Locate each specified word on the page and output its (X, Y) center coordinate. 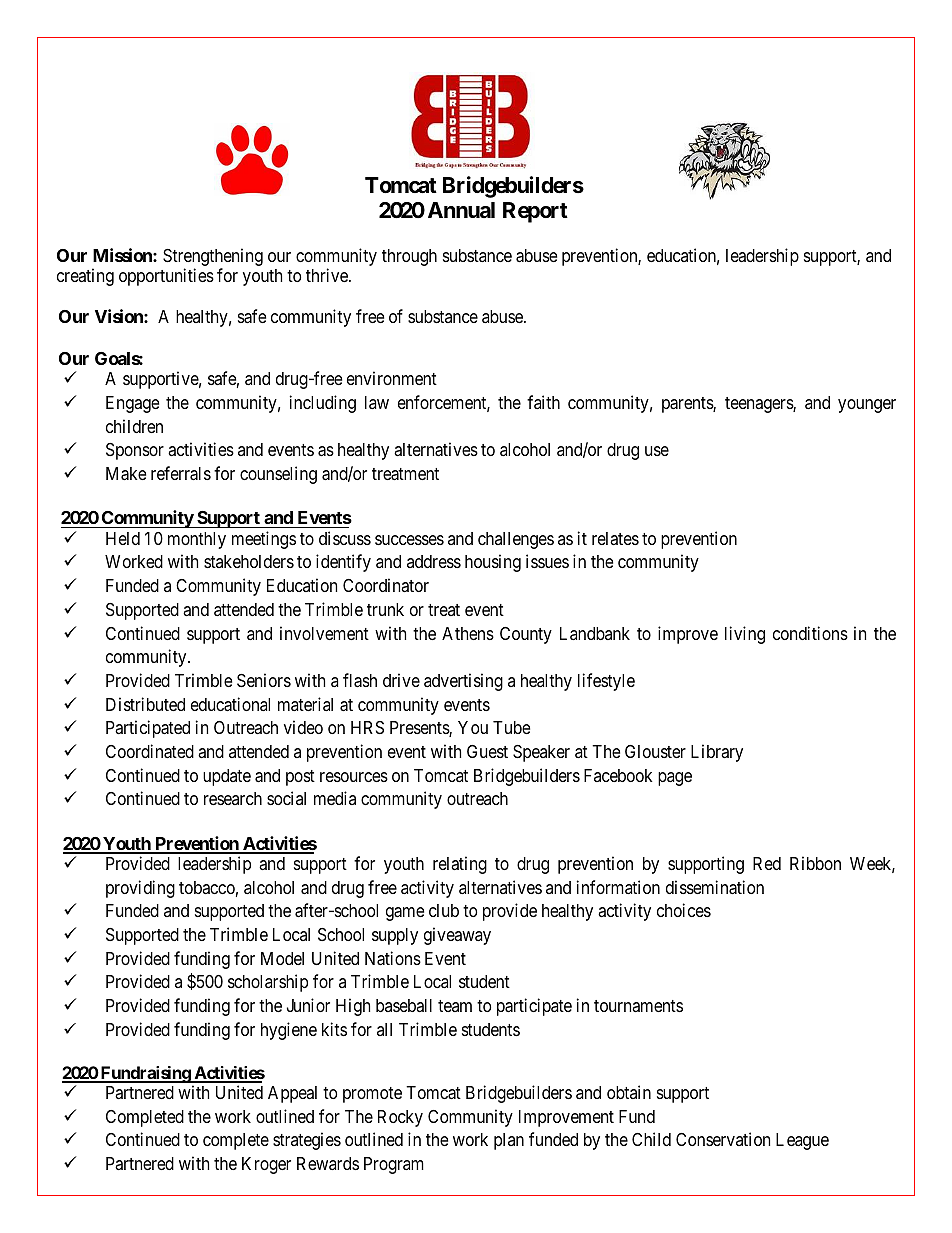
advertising (463, 682)
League (802, 1141)
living (745, 635)
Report (535, 212)
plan (509, 1141)
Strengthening (213, 257)
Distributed (145, 704)
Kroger (266, 1165)
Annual (461, 210)
